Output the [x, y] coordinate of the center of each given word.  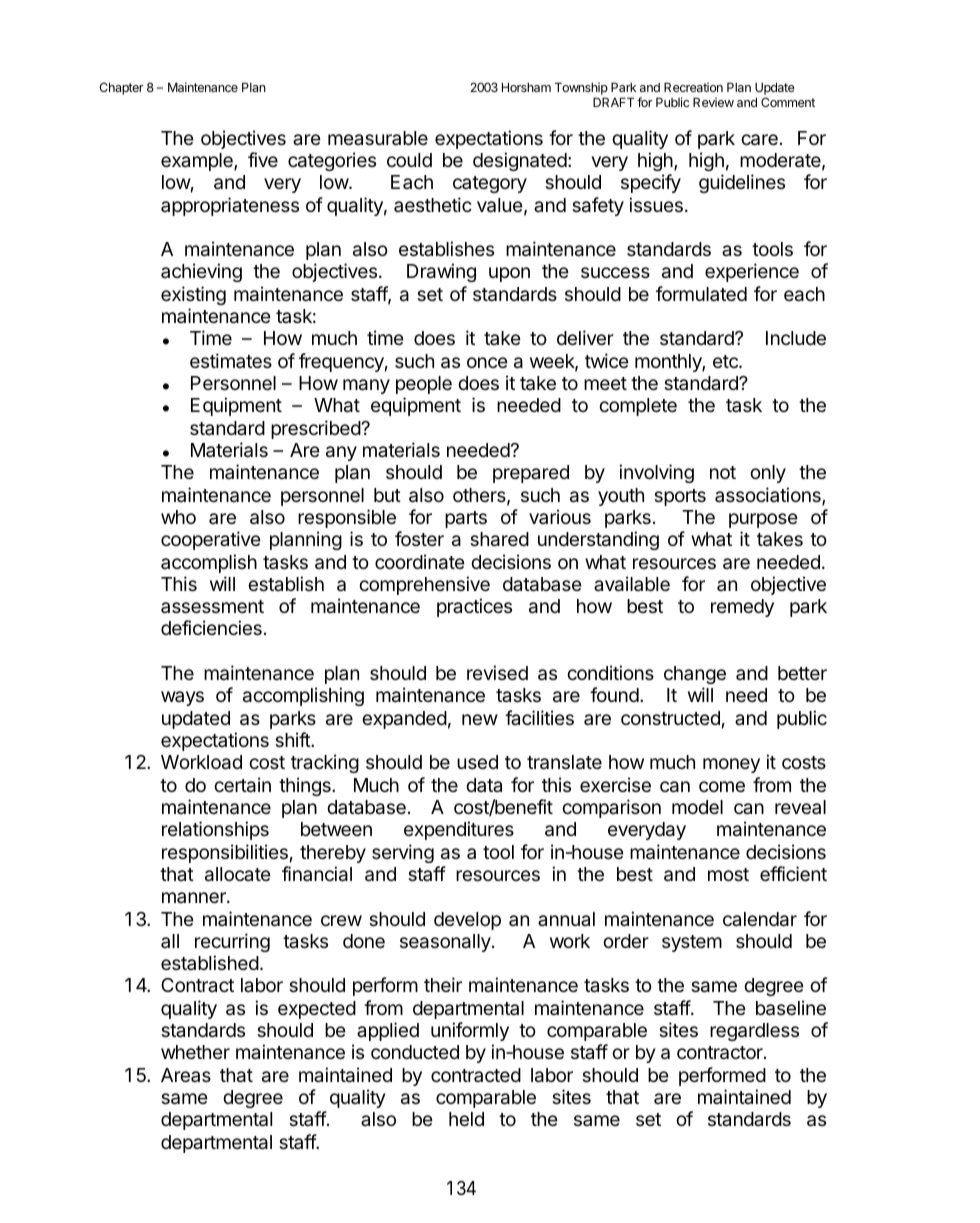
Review [713, 102]
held [466, 1119]
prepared [531, 474]
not [723, 472]
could [409, 160]
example [198, 162]
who [178, 517]
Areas [186, 1075]
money [731, 765]
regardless [754, 1032]
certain [242, 785]
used [477, 762]
